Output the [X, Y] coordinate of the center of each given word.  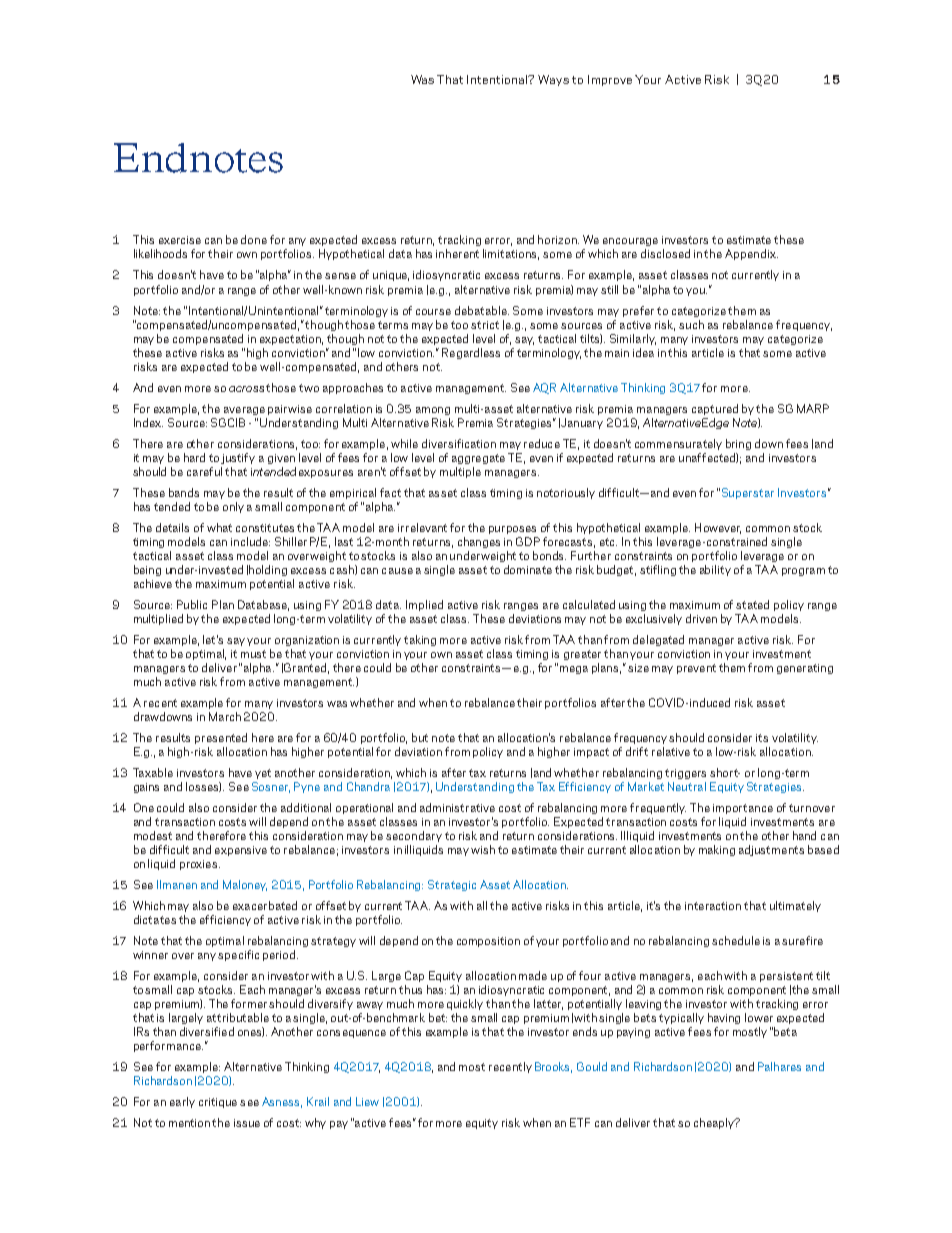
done [254, 239]
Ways [553, 80]
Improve [610, 80]
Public [192, 604]
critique [218, 1103]
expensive [241, 851]
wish [483, 849]
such [691, 324]
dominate [528, 569]
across [246, 389]
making [717, 850]
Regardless [471, 353]
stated [752, 604]
